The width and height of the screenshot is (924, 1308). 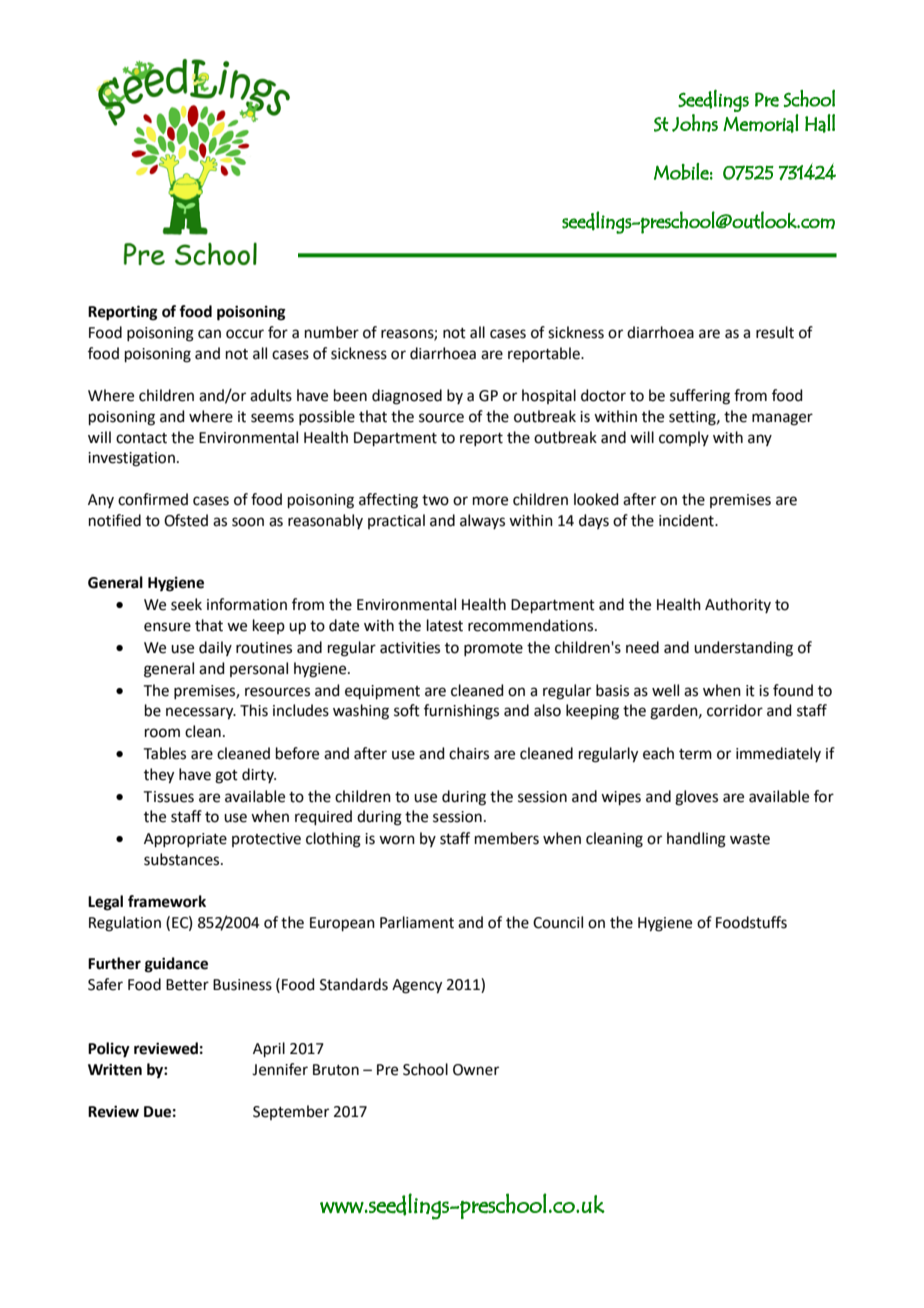 What do you see at coordinates (695, 123) in the screenshot?
I see `Johns` at bounding box center [695, 123].
